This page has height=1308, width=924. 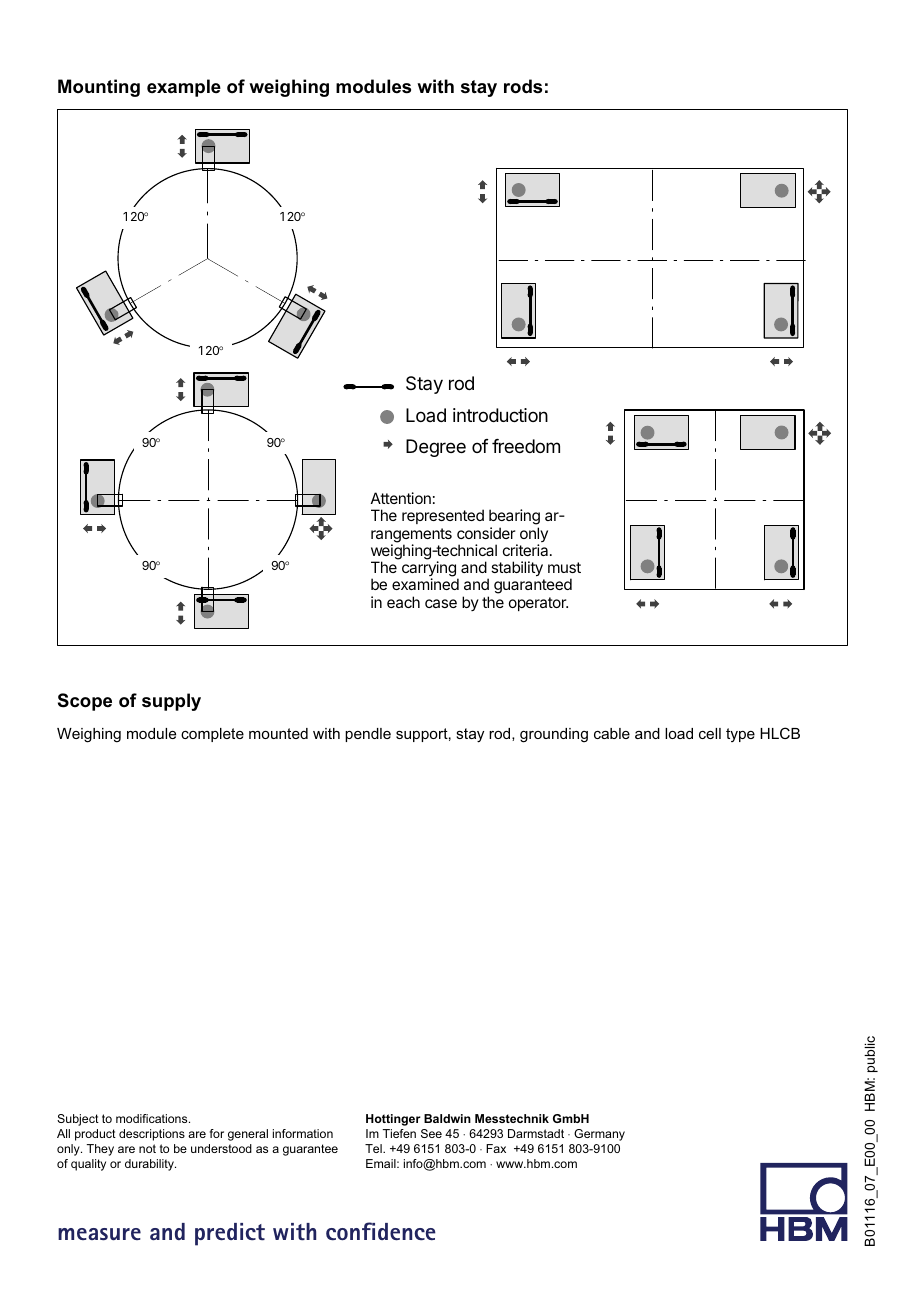 I want to click on each, so click(x=403, y=602).
